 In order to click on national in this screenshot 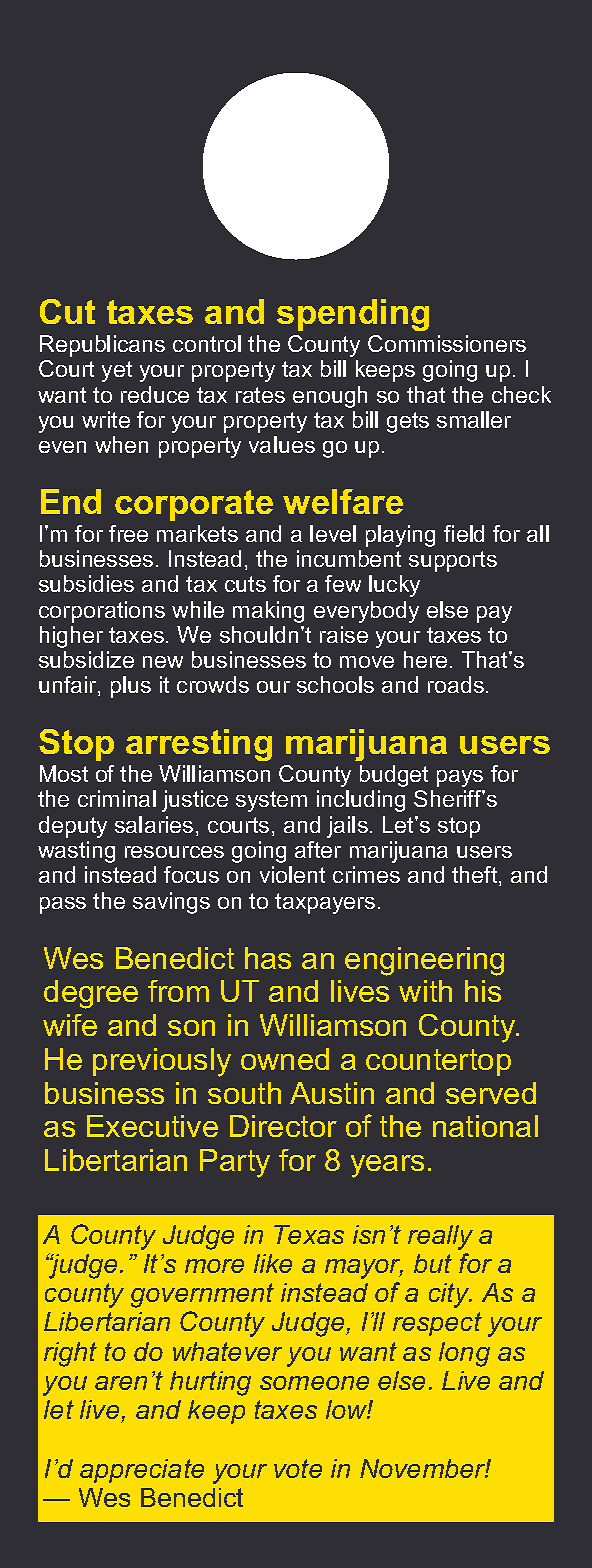, I will do `click(485, 1126)`.
